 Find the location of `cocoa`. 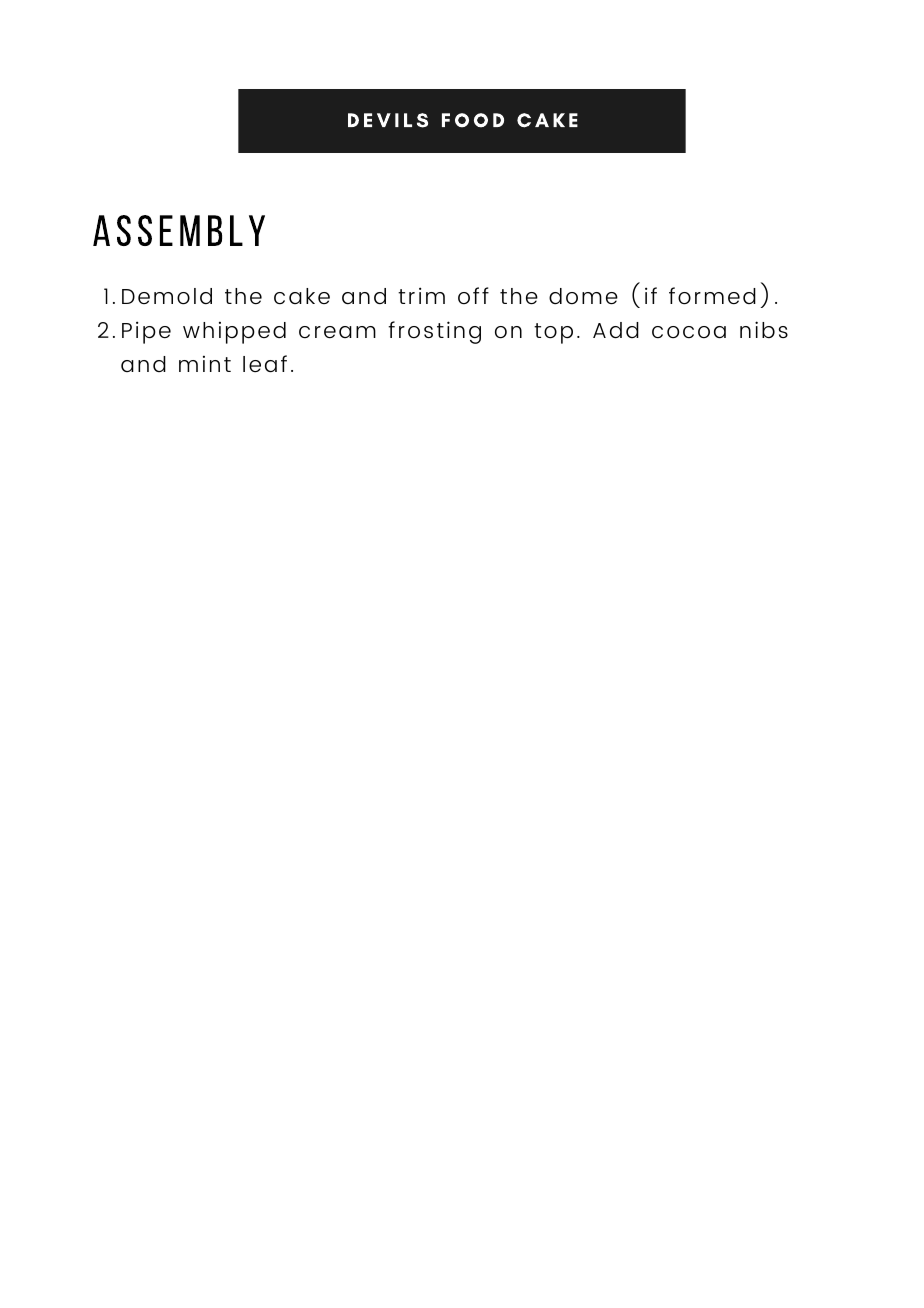

cocoa is located at coordinates (689, 332).
